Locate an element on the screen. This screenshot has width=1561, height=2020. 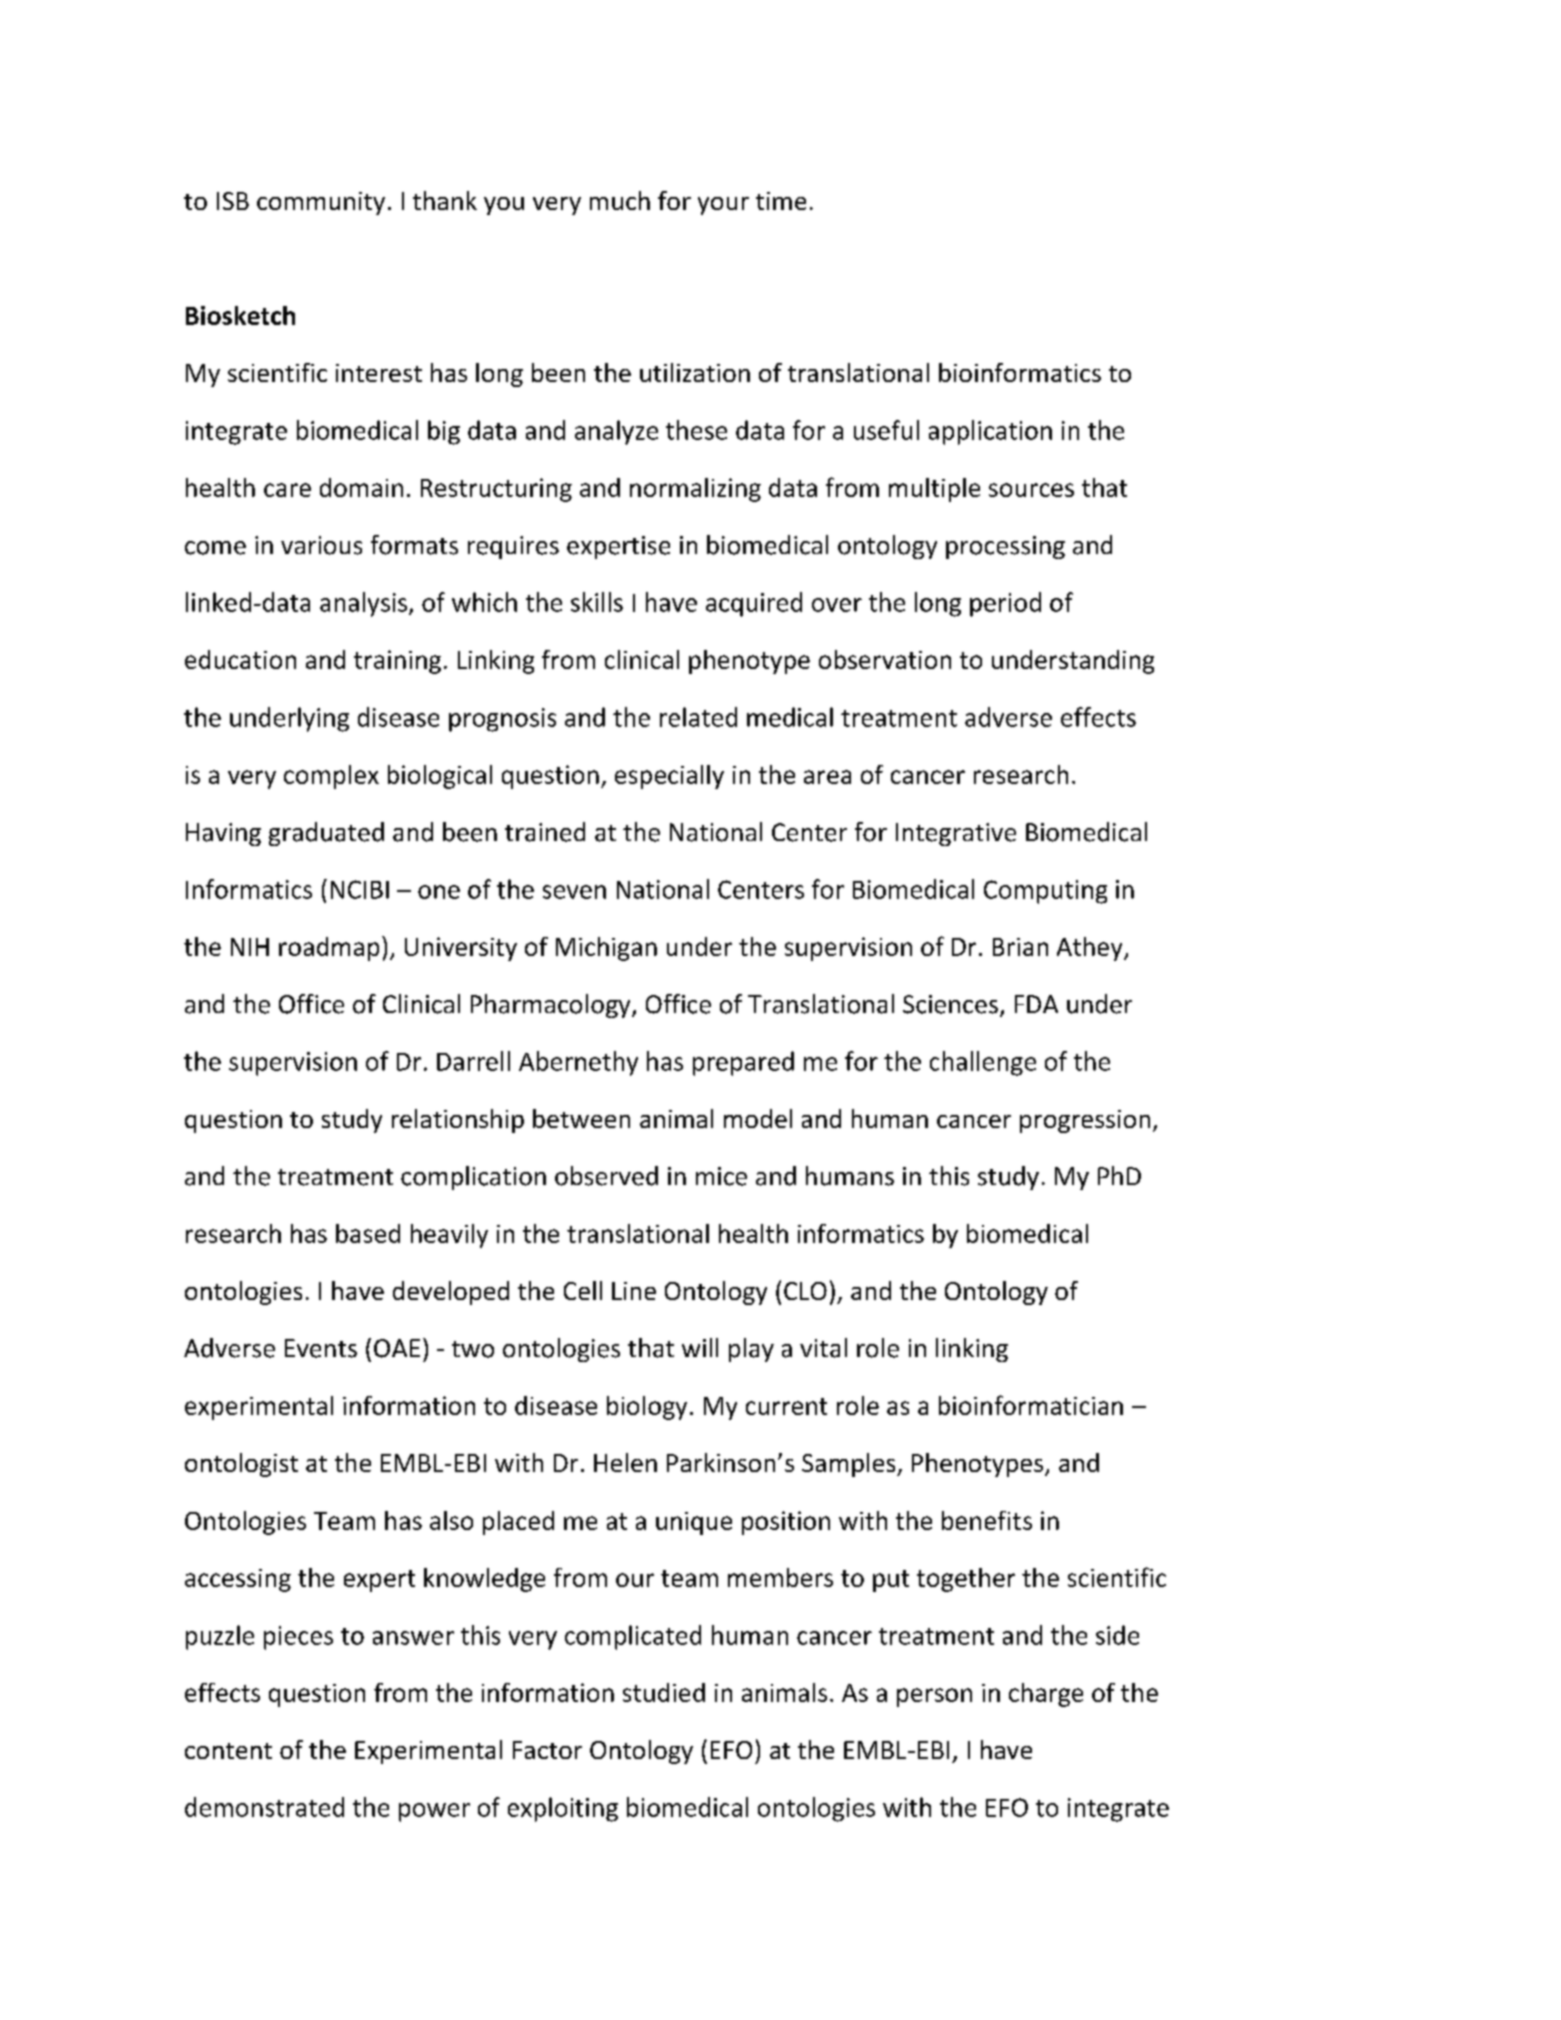
much is located at coordinates (620, 200).
